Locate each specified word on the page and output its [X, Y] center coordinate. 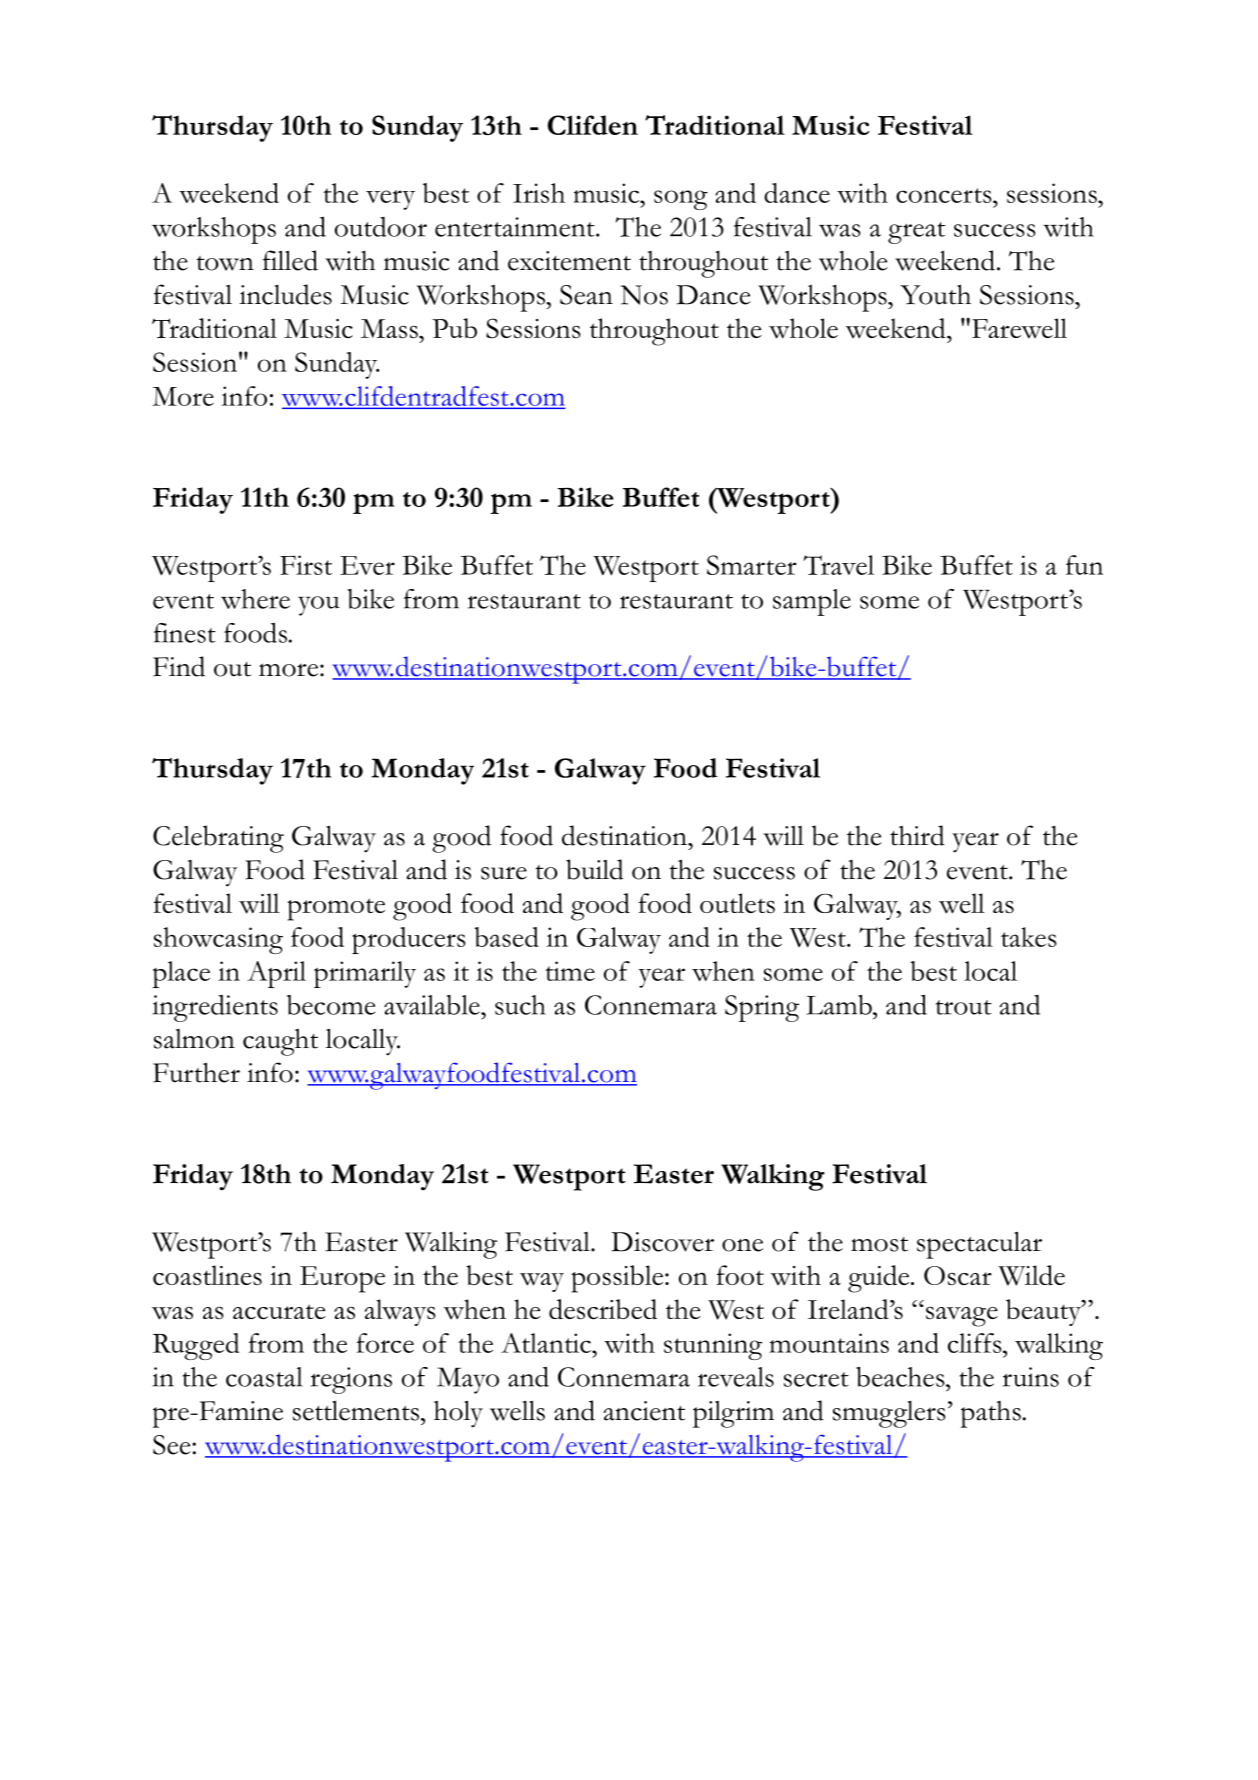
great [916, 233]
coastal [264, 1377]
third [917, 835]
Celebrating [218, 839]
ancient [644, 1411]
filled [290, 260]
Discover [662, 1242]
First [306, 565]
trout [964, 1007]
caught [280, 1042]
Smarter [752, 565]
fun [1084, 565]
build [595, 869]
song [681, 200]
